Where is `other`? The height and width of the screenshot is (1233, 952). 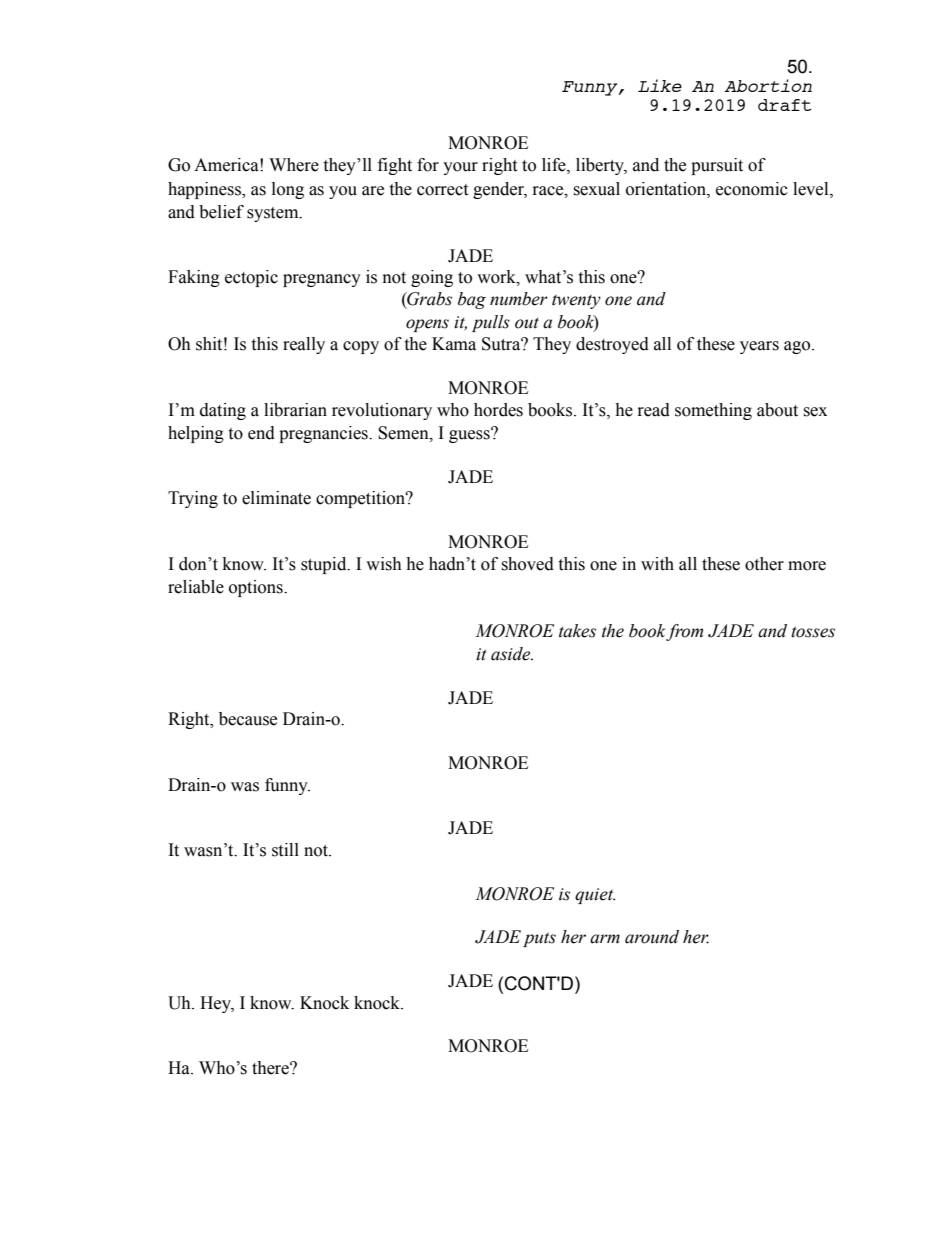 other is located at coordinates (764, 564).
